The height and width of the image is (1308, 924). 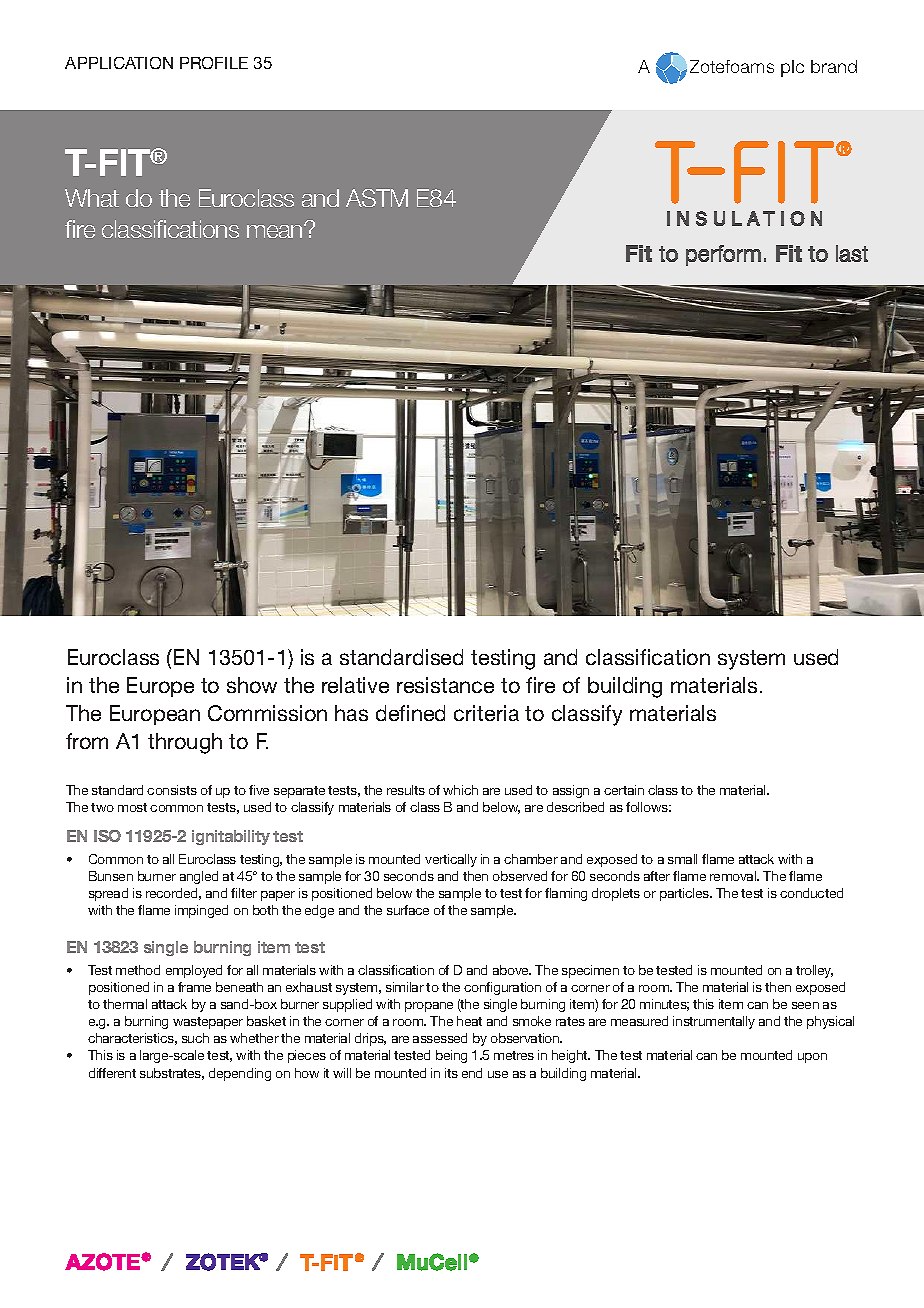 I want to click on being, so click(x=451, y=1056).
